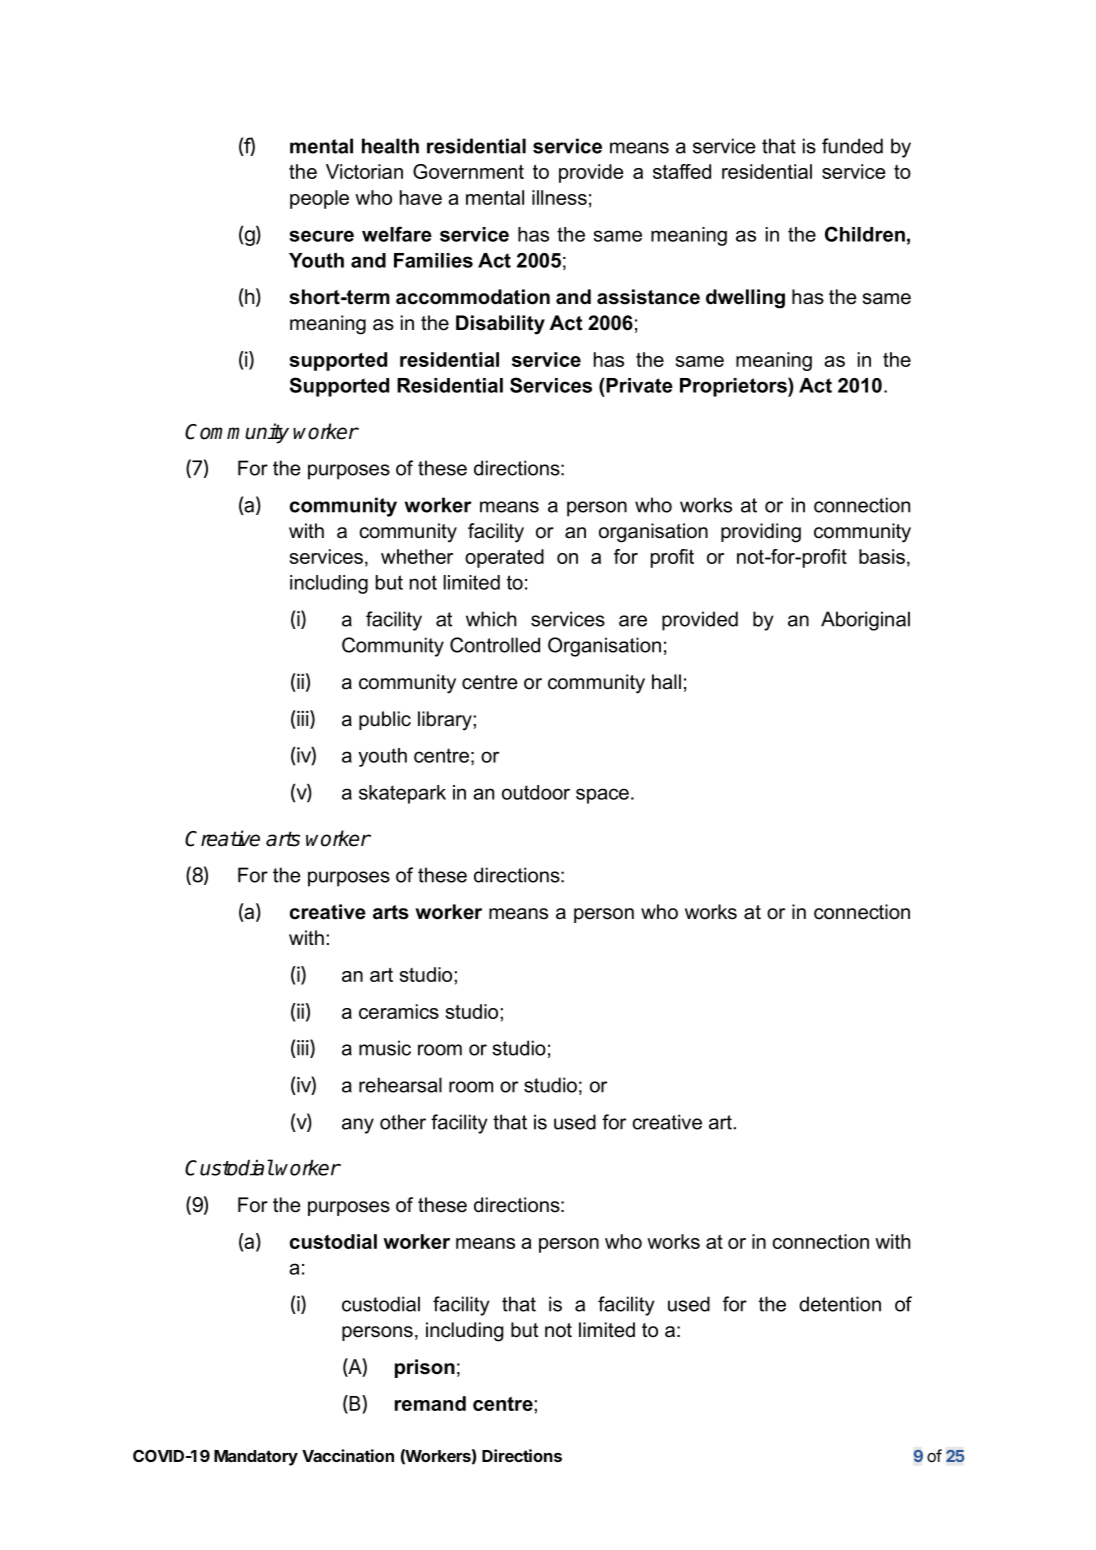 The image size is (1096, 1550). I want to click on space, so click(602, 796).
